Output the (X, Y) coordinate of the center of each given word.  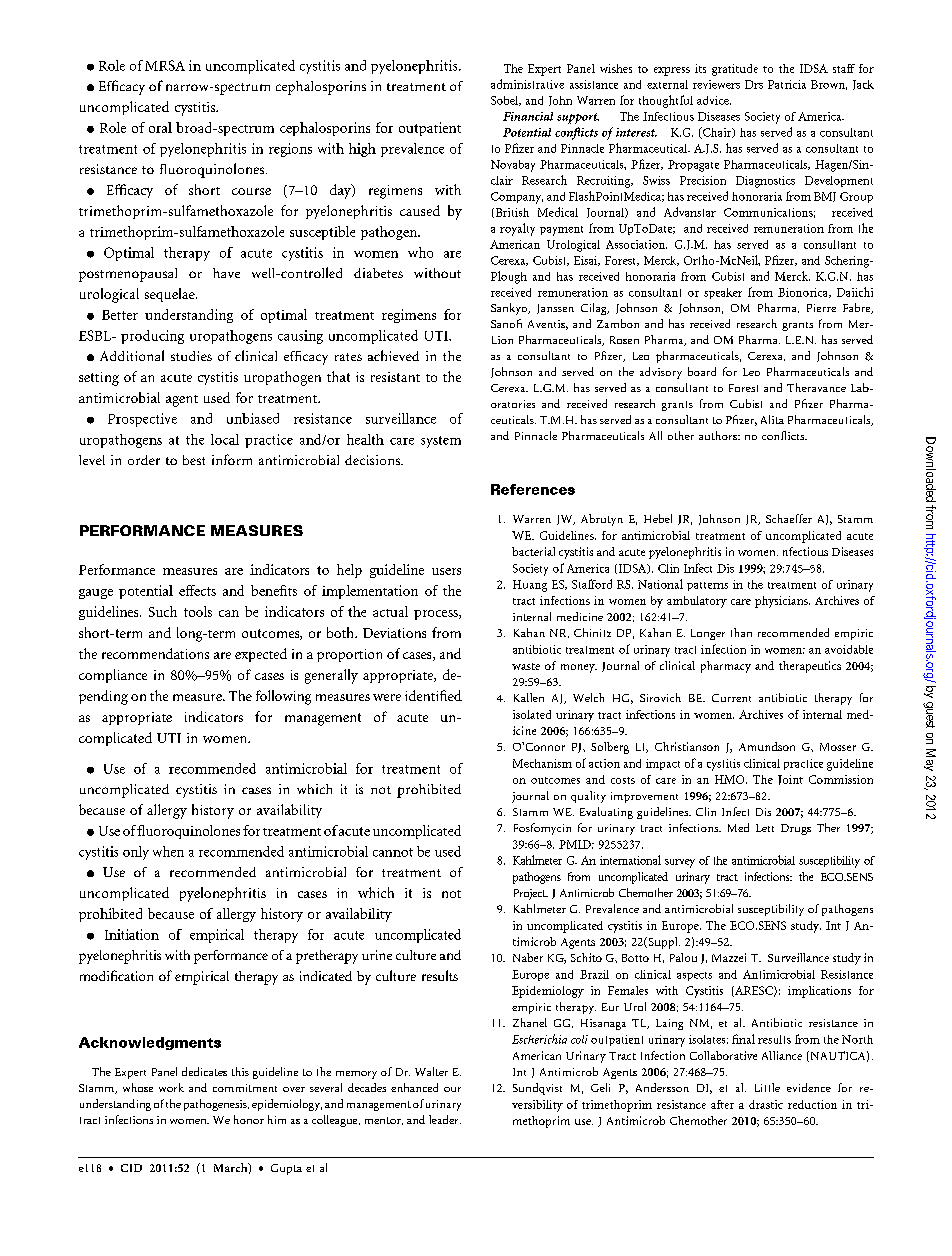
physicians (782, 602)
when (168, 851)
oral (160, 127)
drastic (766, 1104)
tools (198, 611)
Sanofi (506, 323)
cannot (393, 852)
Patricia (787, 84)
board (702, 371)
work (171, 1087)
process (437, 615)
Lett (765, 828)
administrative (527, 84)
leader (445, 1119)
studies (191, 356)
